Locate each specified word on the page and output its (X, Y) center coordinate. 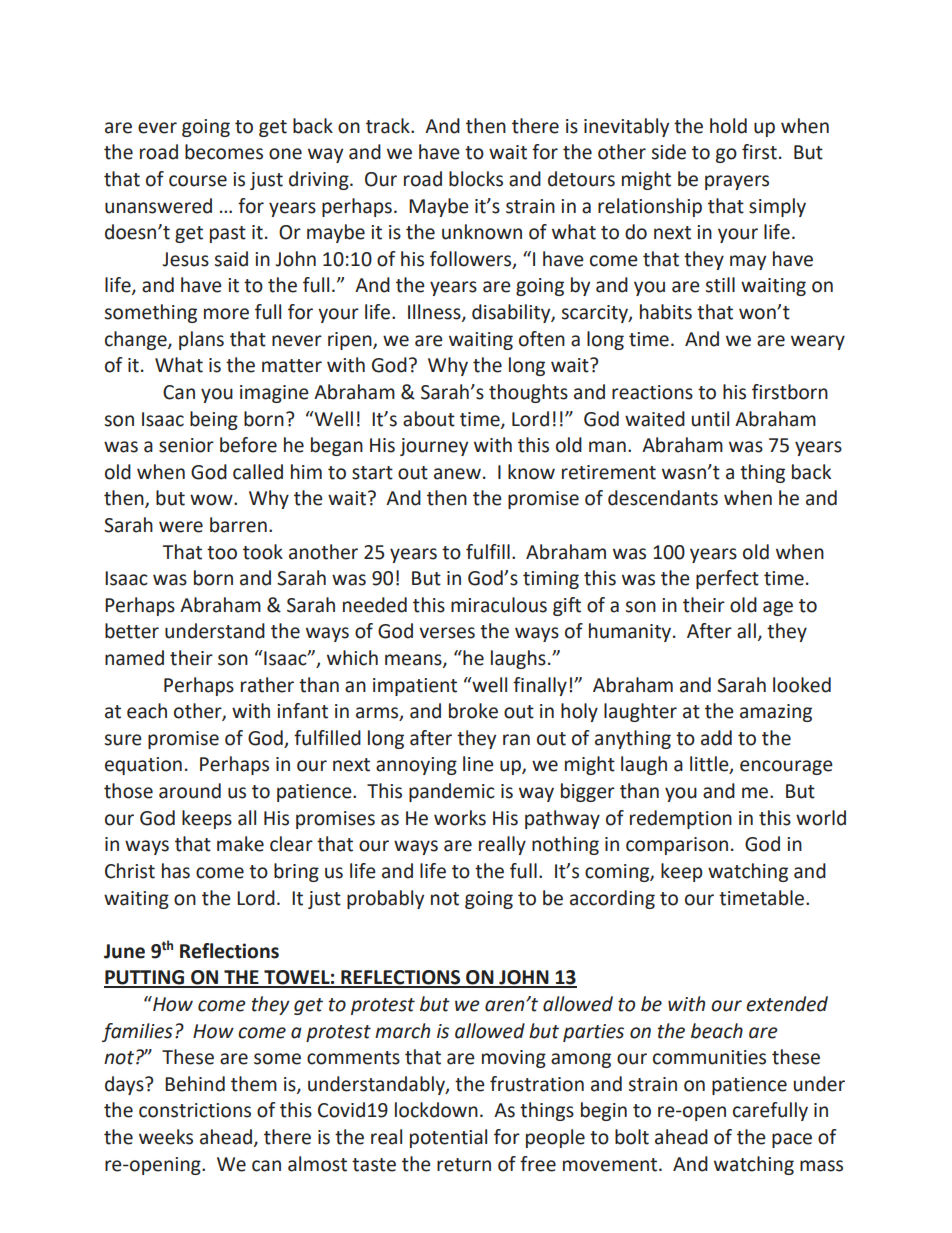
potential (448, 1138)
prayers (737, 182)
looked (802, 685)
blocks (476, 179)
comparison (677, 846)
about (429, 419)
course (198, 181)
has (176, 871)
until (710, 419)
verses (447, 633)
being (214, 420)
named (134, 658)
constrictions (195, 1110)
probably (385, 899)
